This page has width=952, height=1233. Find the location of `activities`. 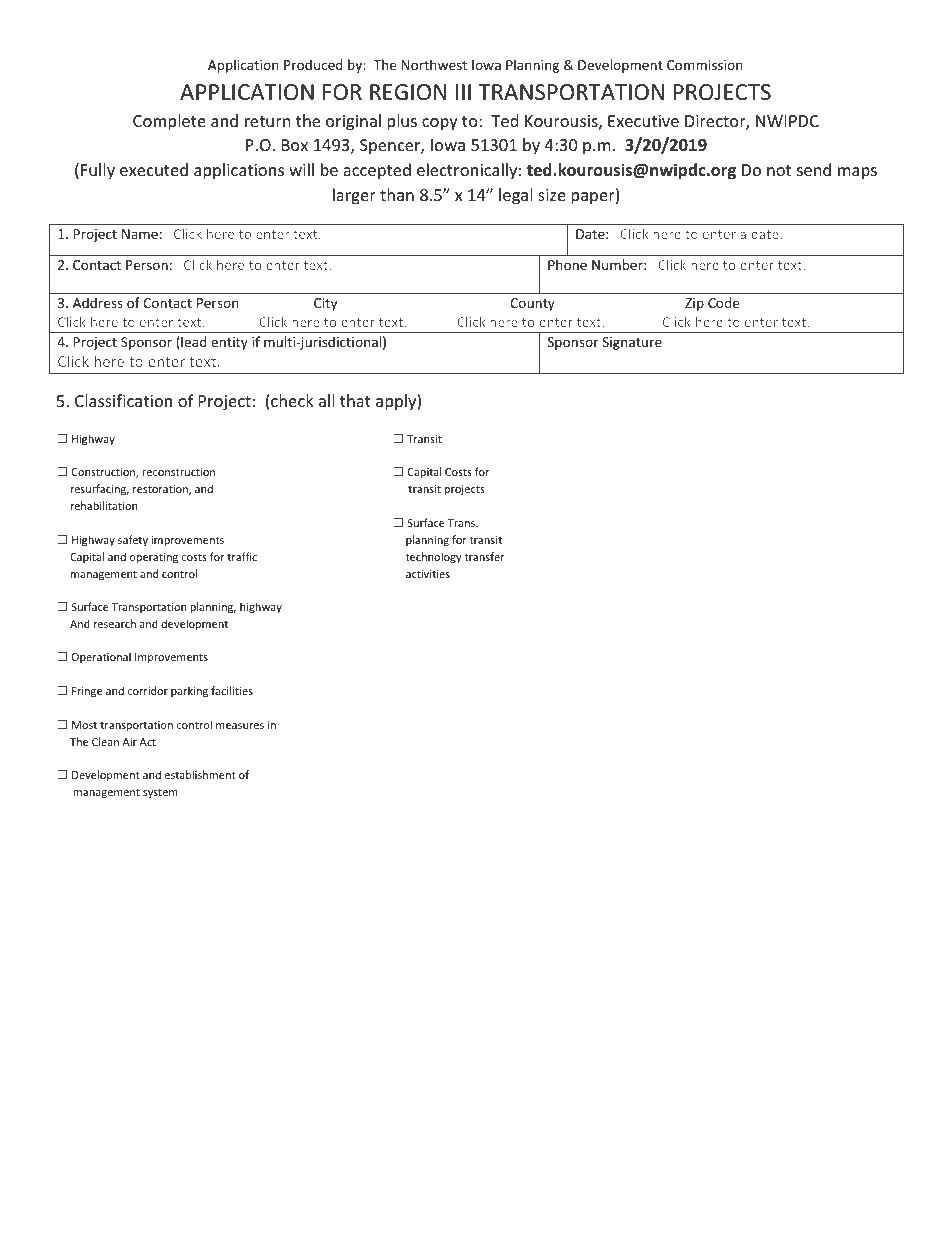

activities is located at coordinates (428, 574).
